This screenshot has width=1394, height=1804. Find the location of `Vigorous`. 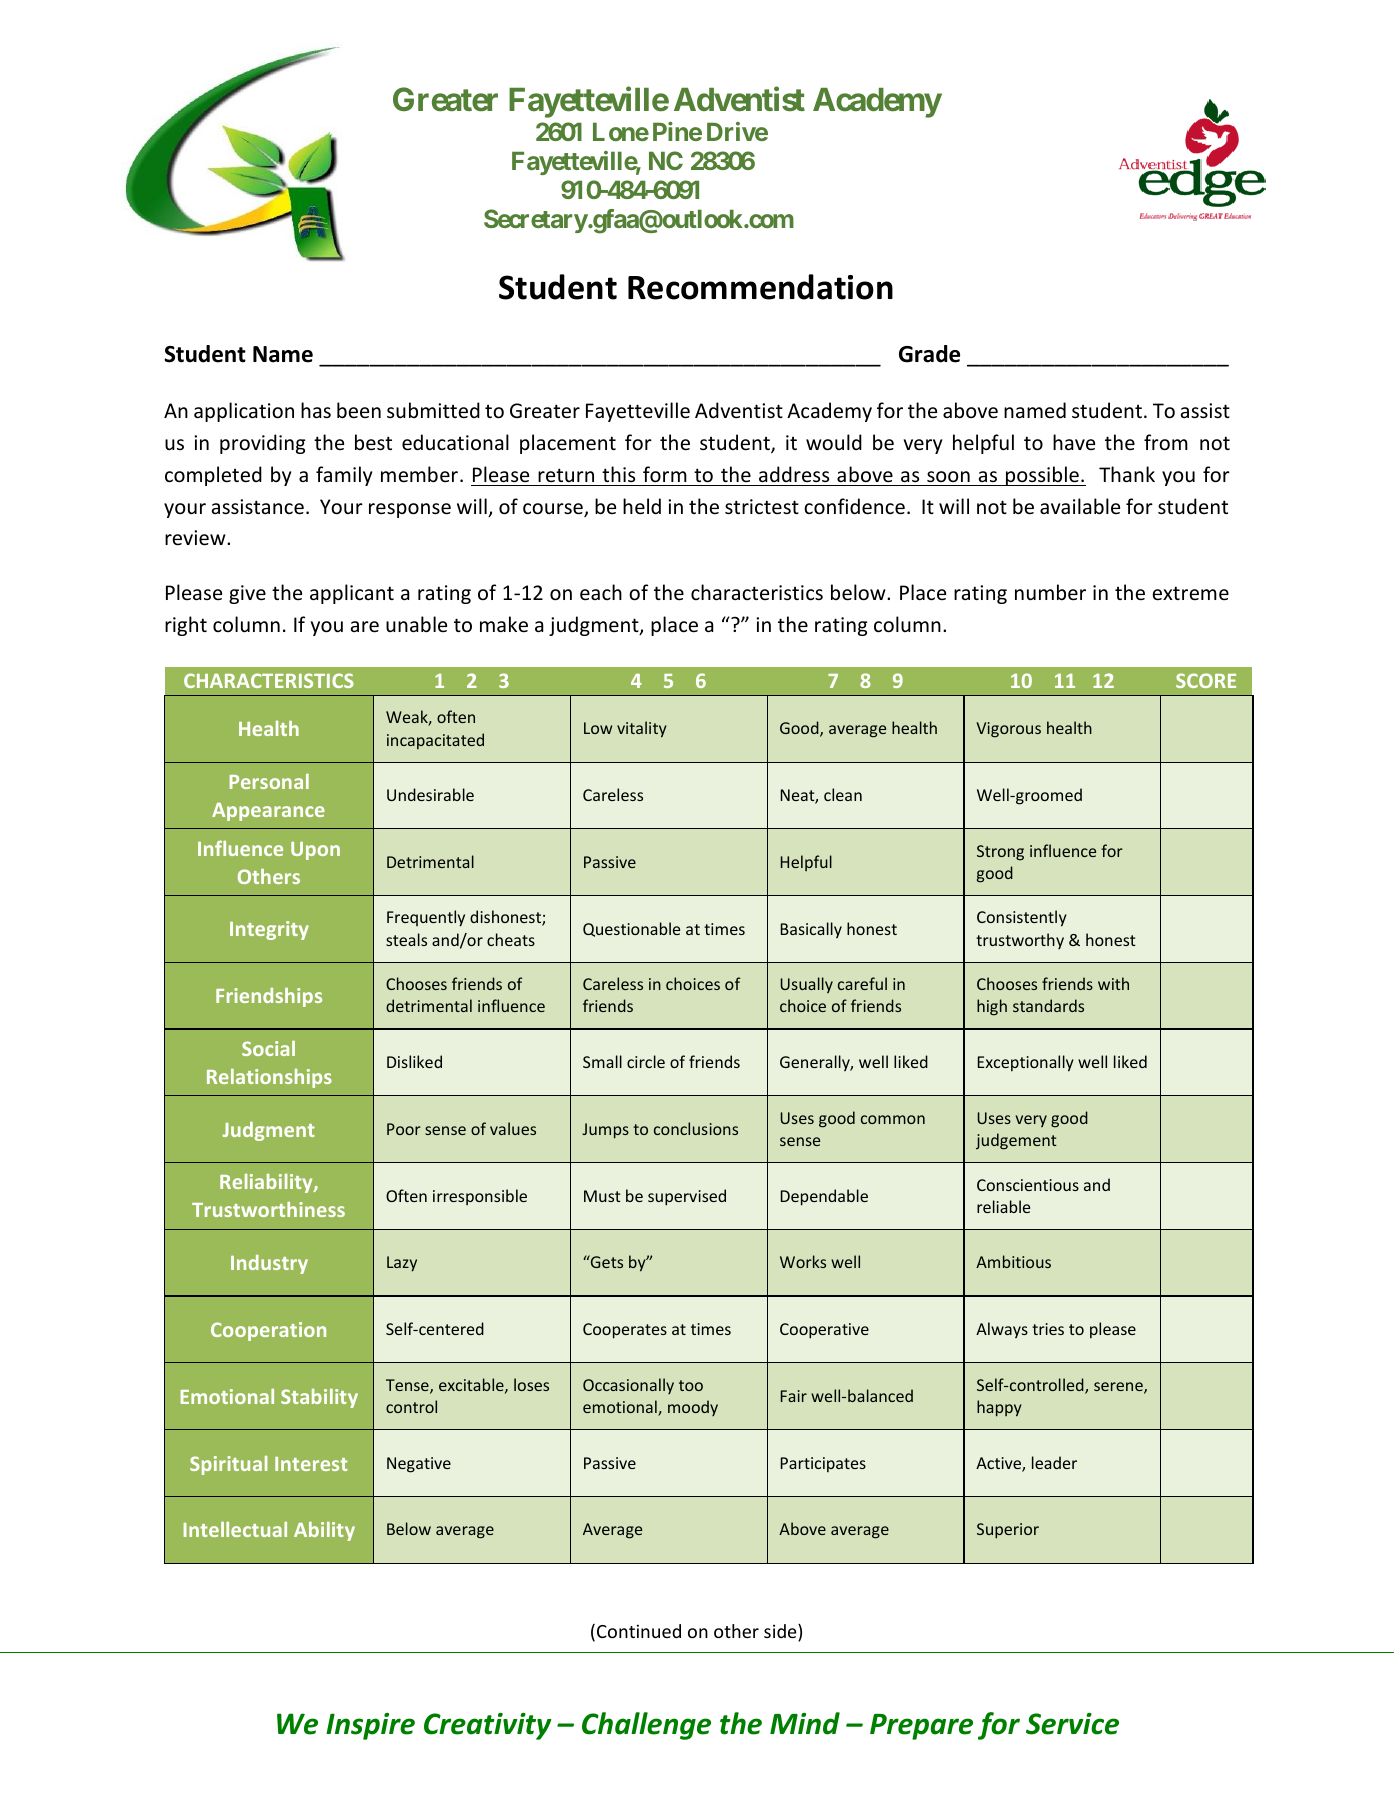

Vigorous is located at coordinates (1008, 730).
